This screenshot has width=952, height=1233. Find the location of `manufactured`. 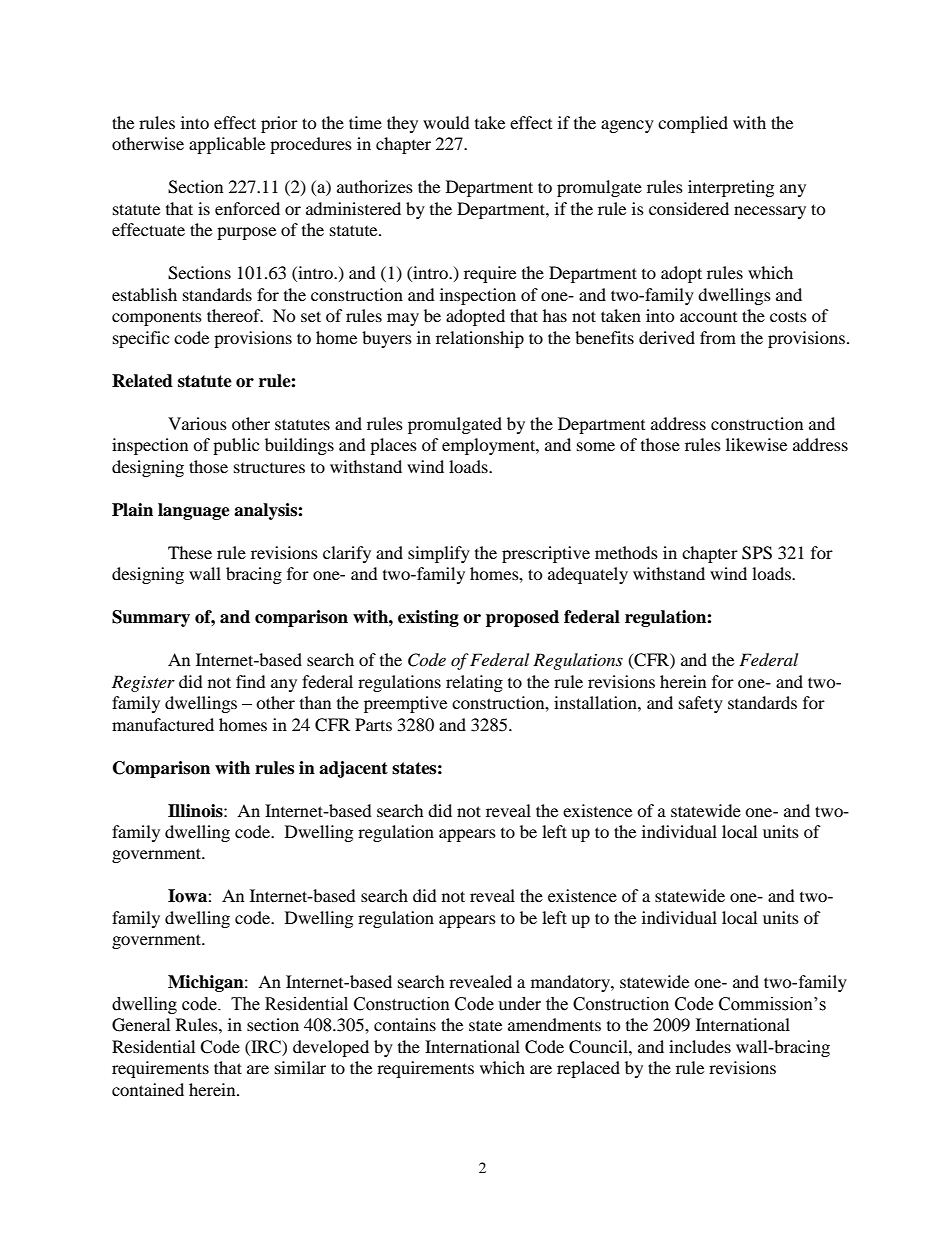

manufactured is located at coordinates (163, 724).
